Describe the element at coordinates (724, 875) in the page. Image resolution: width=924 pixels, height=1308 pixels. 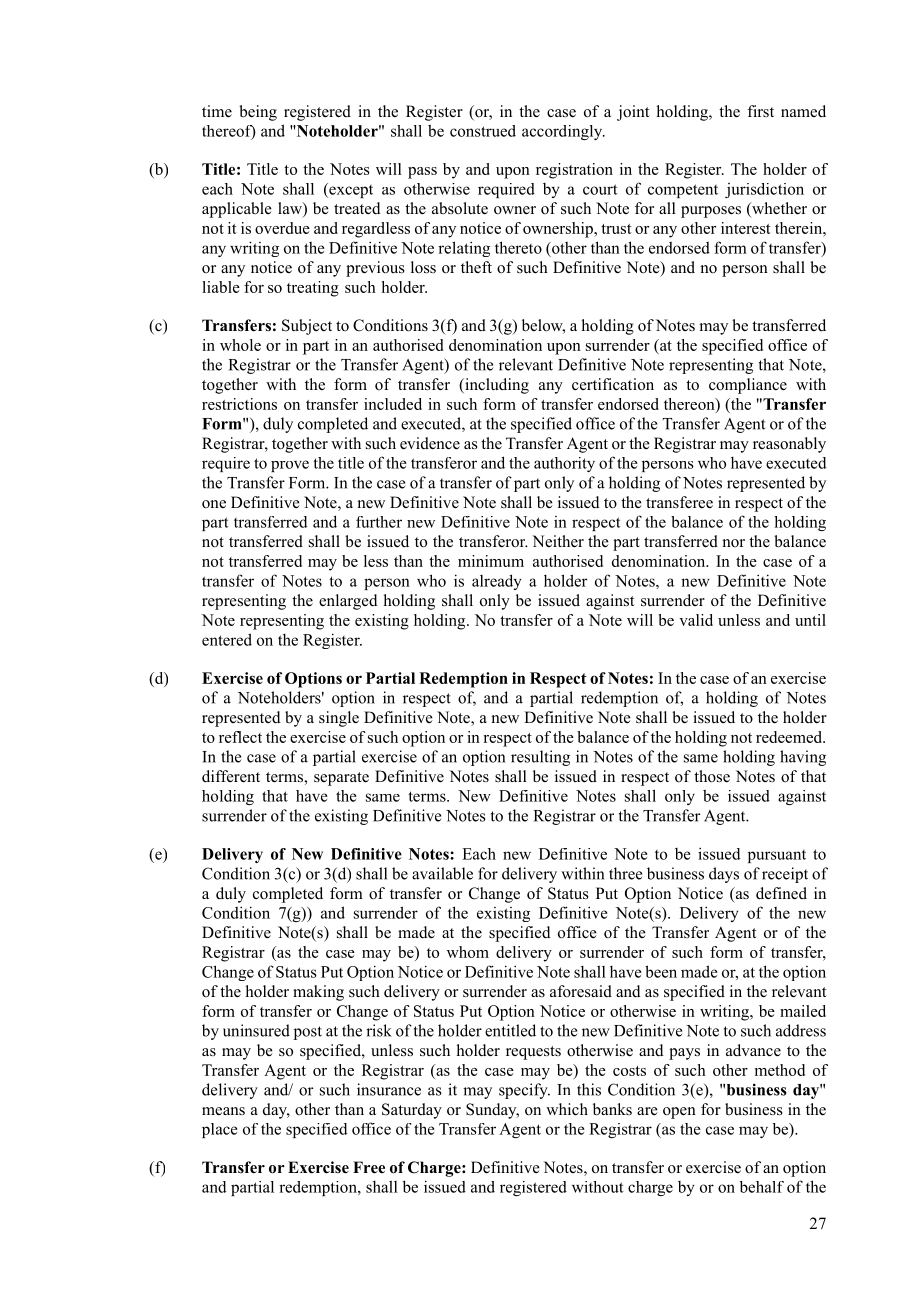
I see `days` at that location.
